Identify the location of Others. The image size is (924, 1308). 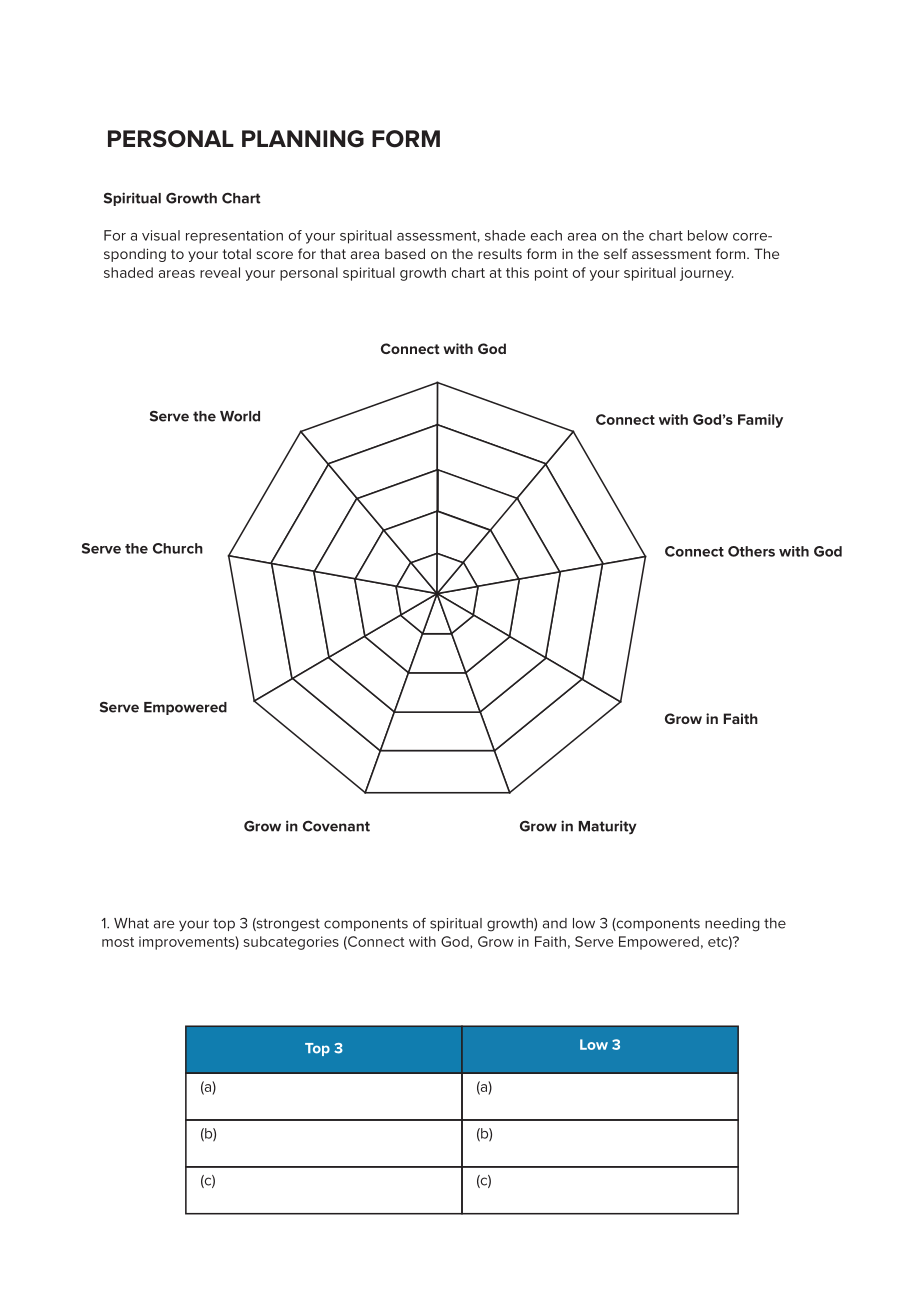
(751, 551).
